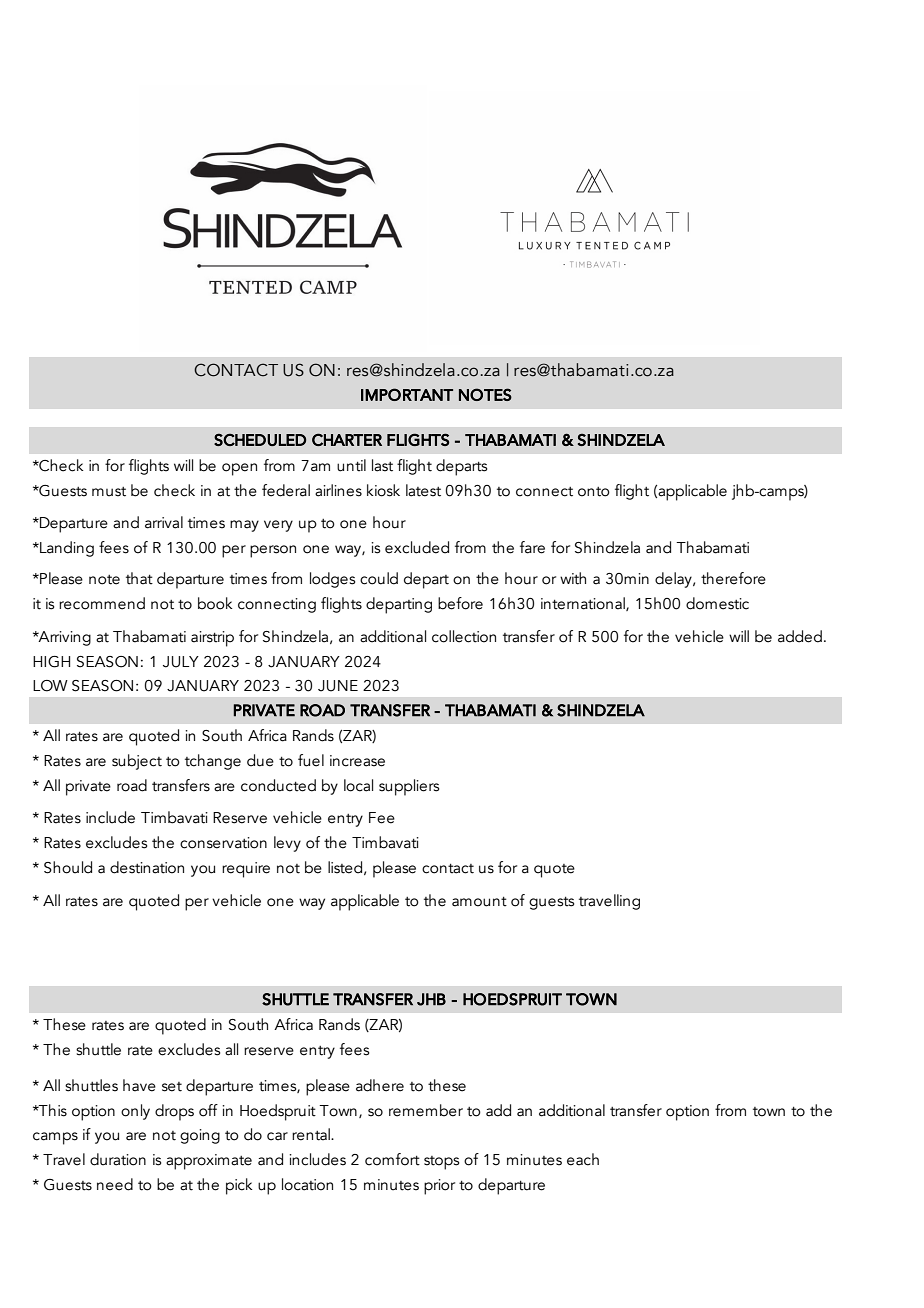  What do you see at coordinates (717, 603) in the image?
I see `domestic` at bounding box center [717, 603].
